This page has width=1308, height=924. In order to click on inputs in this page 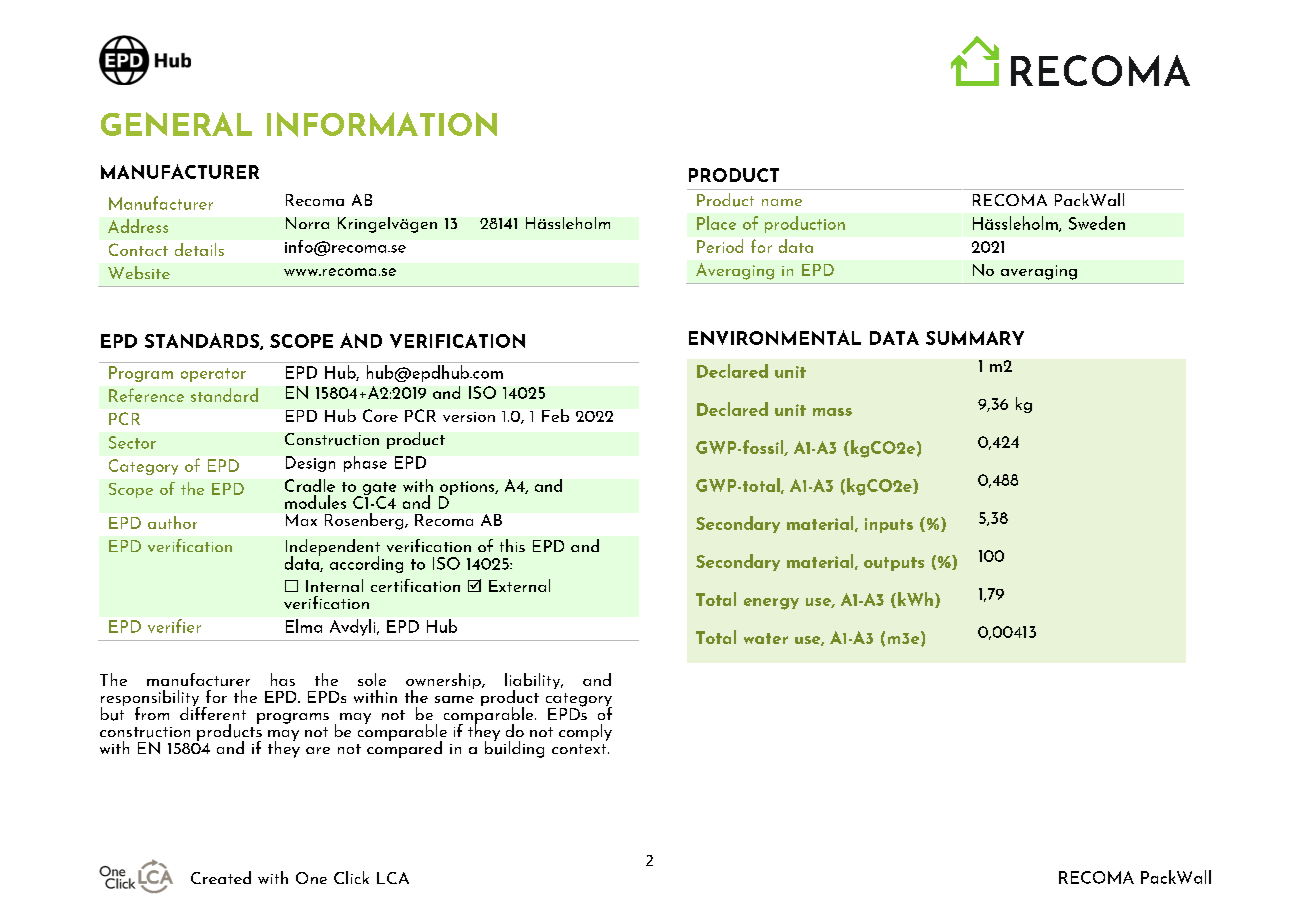, I will do `click(889, 525)`.
